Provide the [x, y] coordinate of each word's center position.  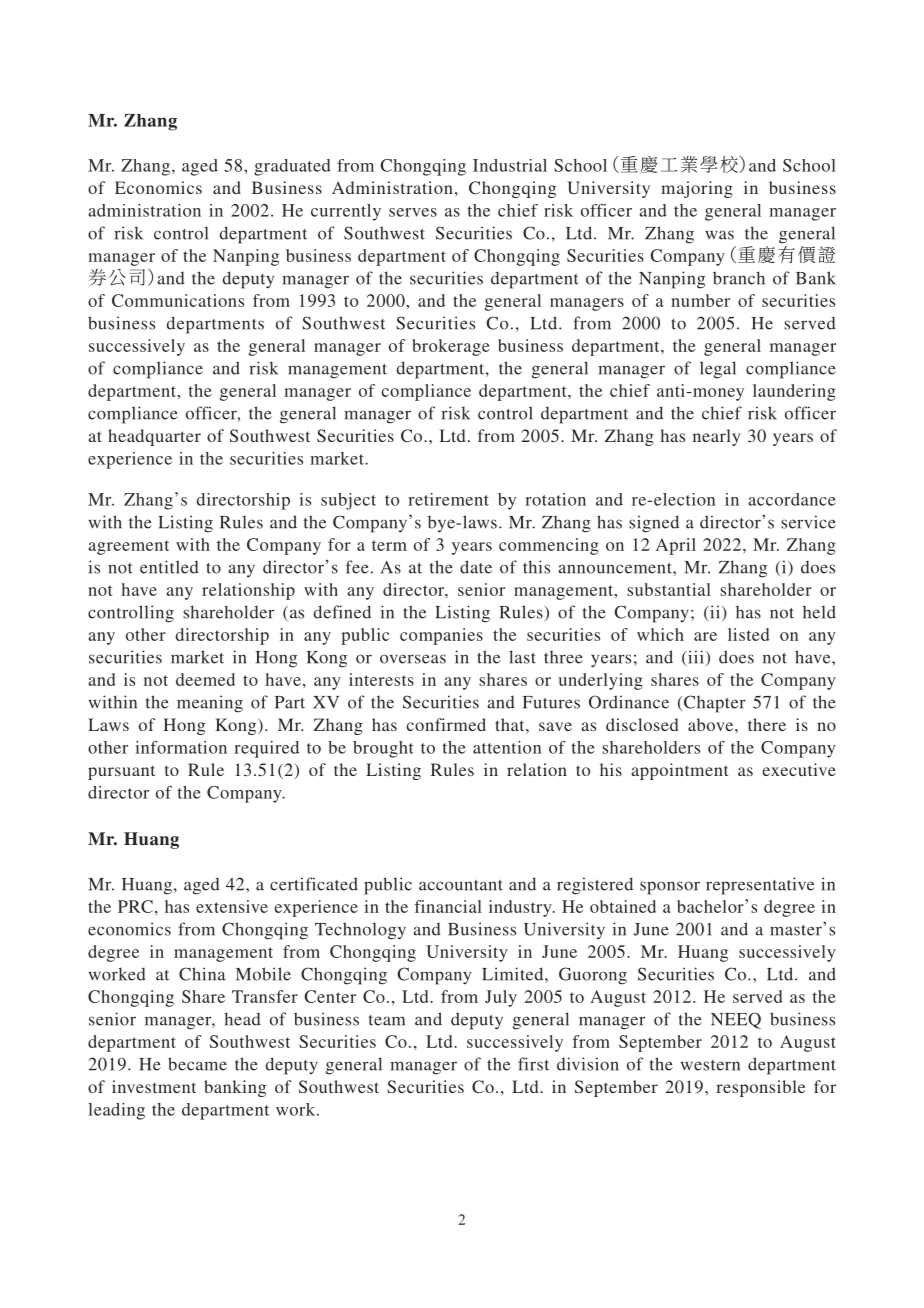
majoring [697, 189]
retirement [448, 499]
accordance [792, 499]
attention [507, 747]
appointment [679, 771]
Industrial [510, 165]
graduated [292, 167]
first [533, 1064]
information [181, 747]
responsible [760, 1088]
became [197, 1064]
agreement [129, 547]
